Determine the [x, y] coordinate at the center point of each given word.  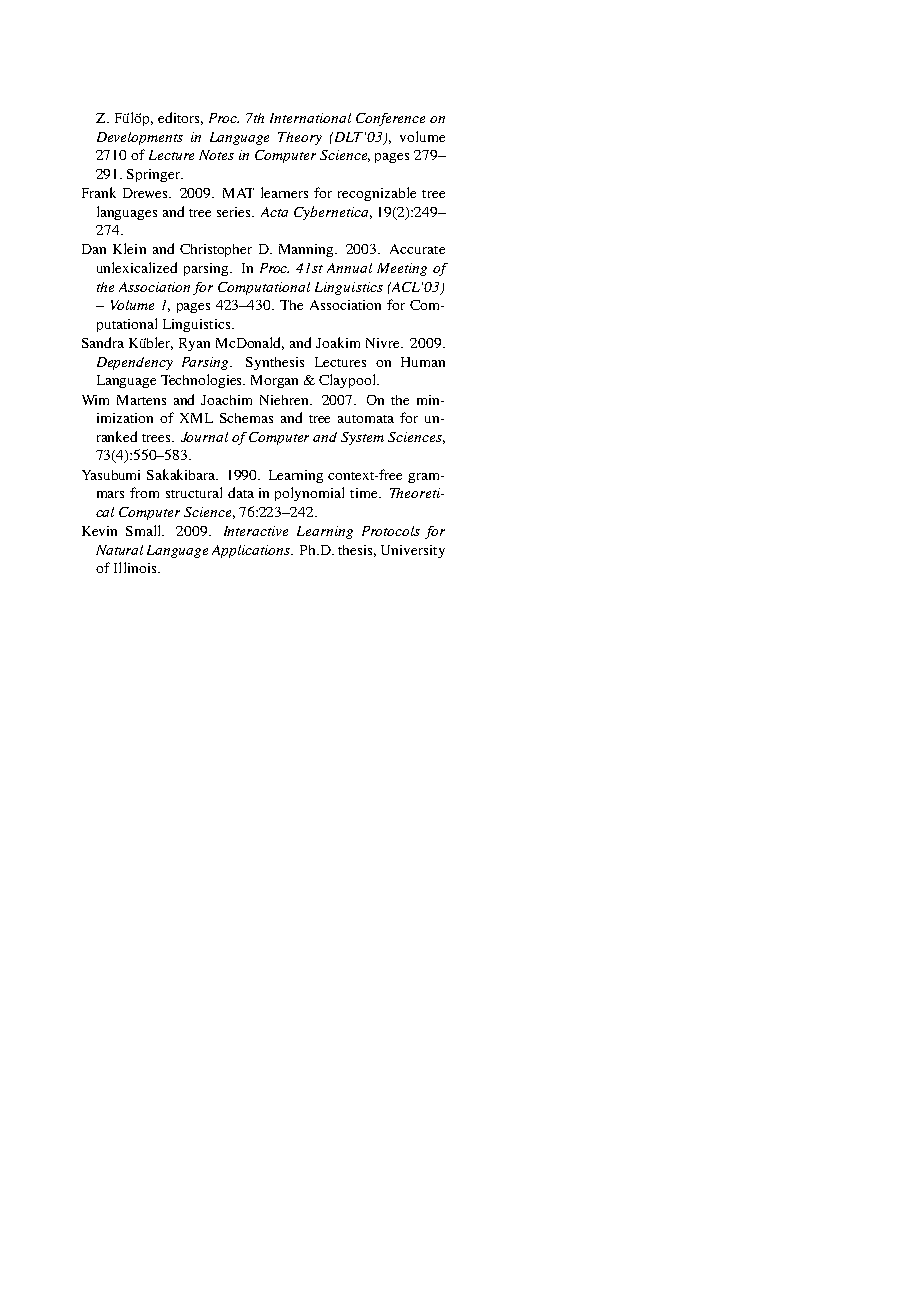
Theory [300, 138]
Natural [119, 550]
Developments [140, 138]
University [413, 551]
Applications [252, 551]
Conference [390, 119]
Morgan [274, 381]
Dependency [135, 363]
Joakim [338, 342]
